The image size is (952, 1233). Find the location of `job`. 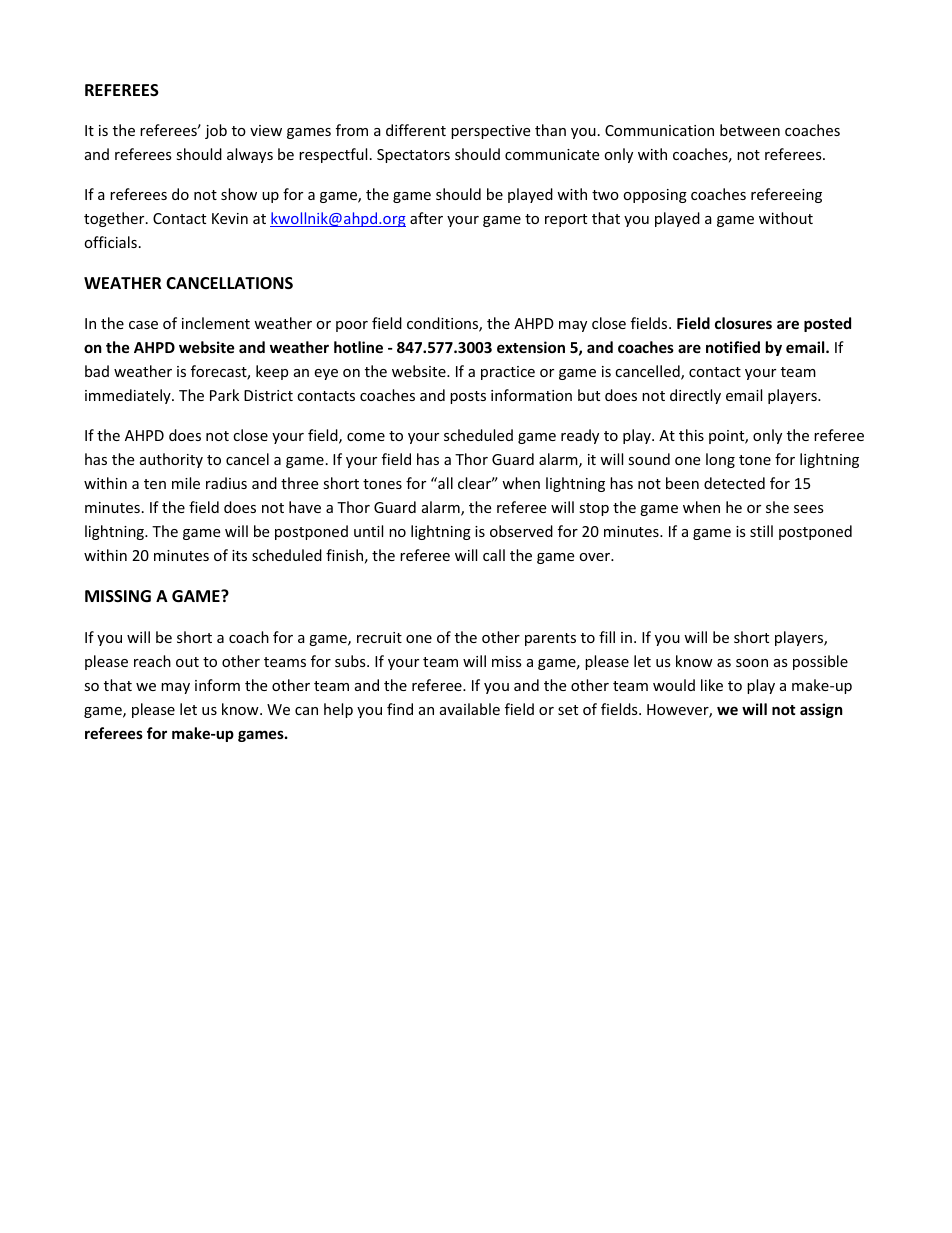

job is located at coordinates (216, 131).
